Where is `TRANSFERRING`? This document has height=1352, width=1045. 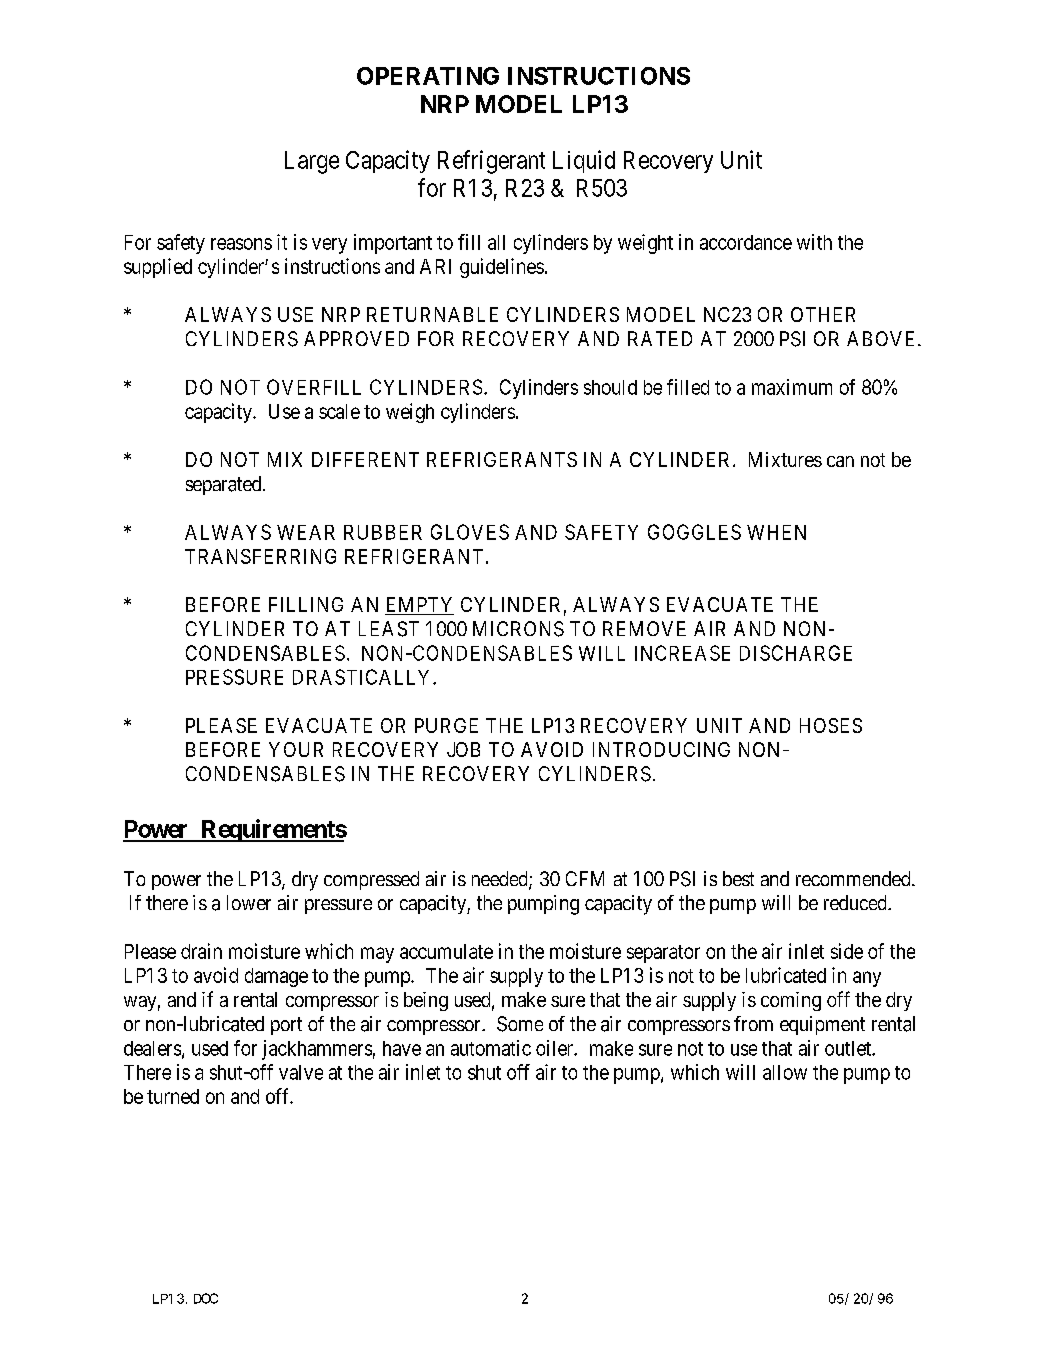 TRANSFERRING is located at coordinates (260, 556).
